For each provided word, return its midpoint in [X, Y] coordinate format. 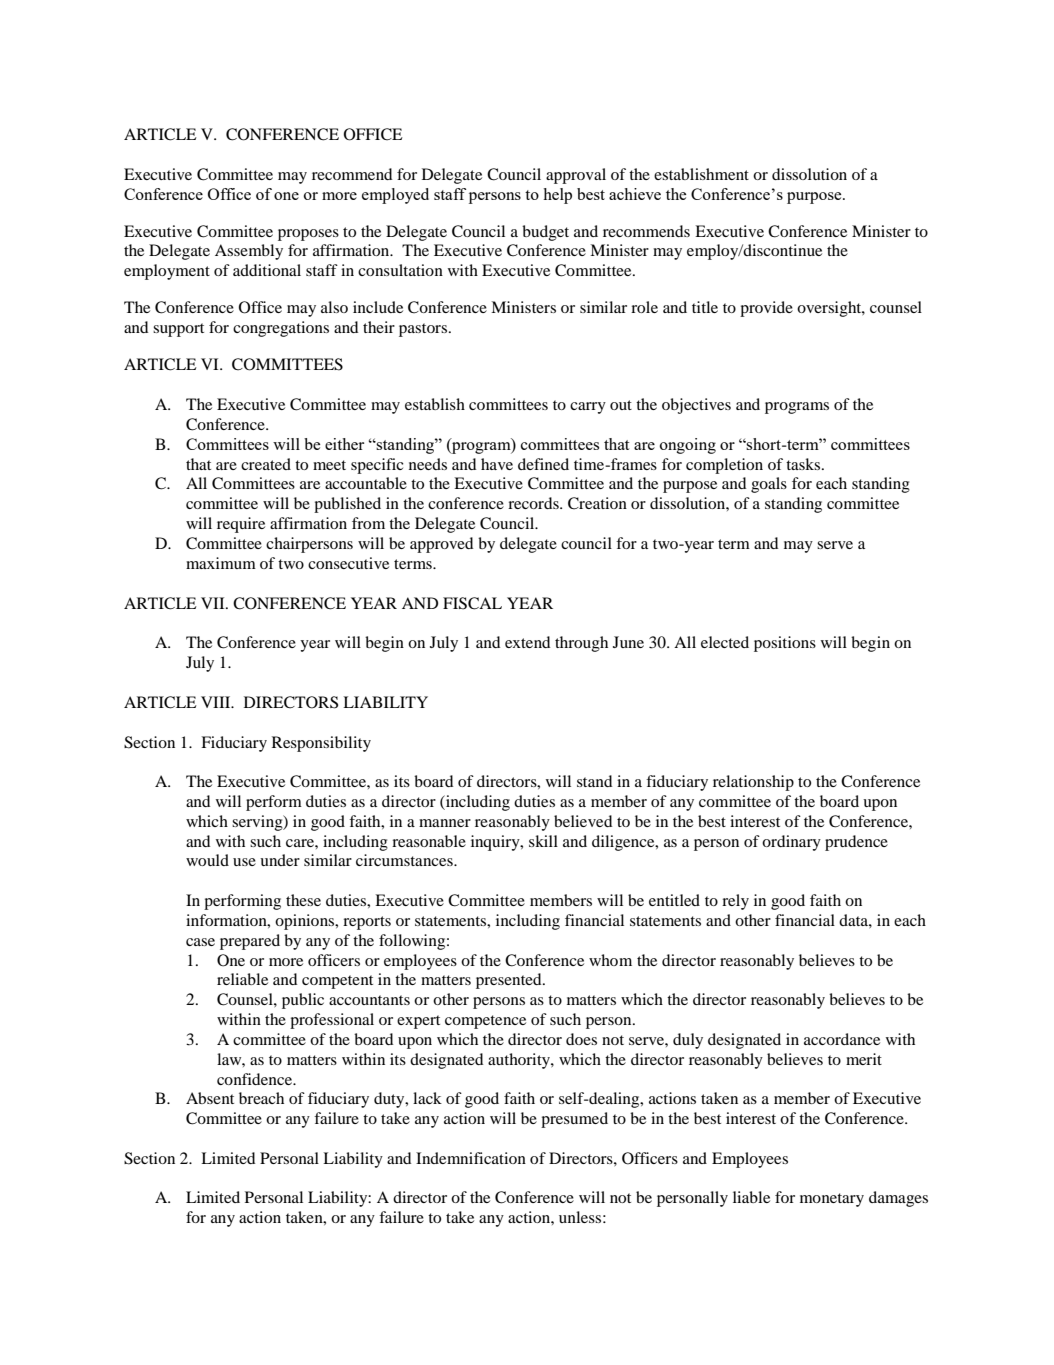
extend [527, 642]
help [557, 196]
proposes [308, 235]
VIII [217, 702]
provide [766, 309]
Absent [210, 1098]
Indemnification [471, 1158]
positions [785, 644]
